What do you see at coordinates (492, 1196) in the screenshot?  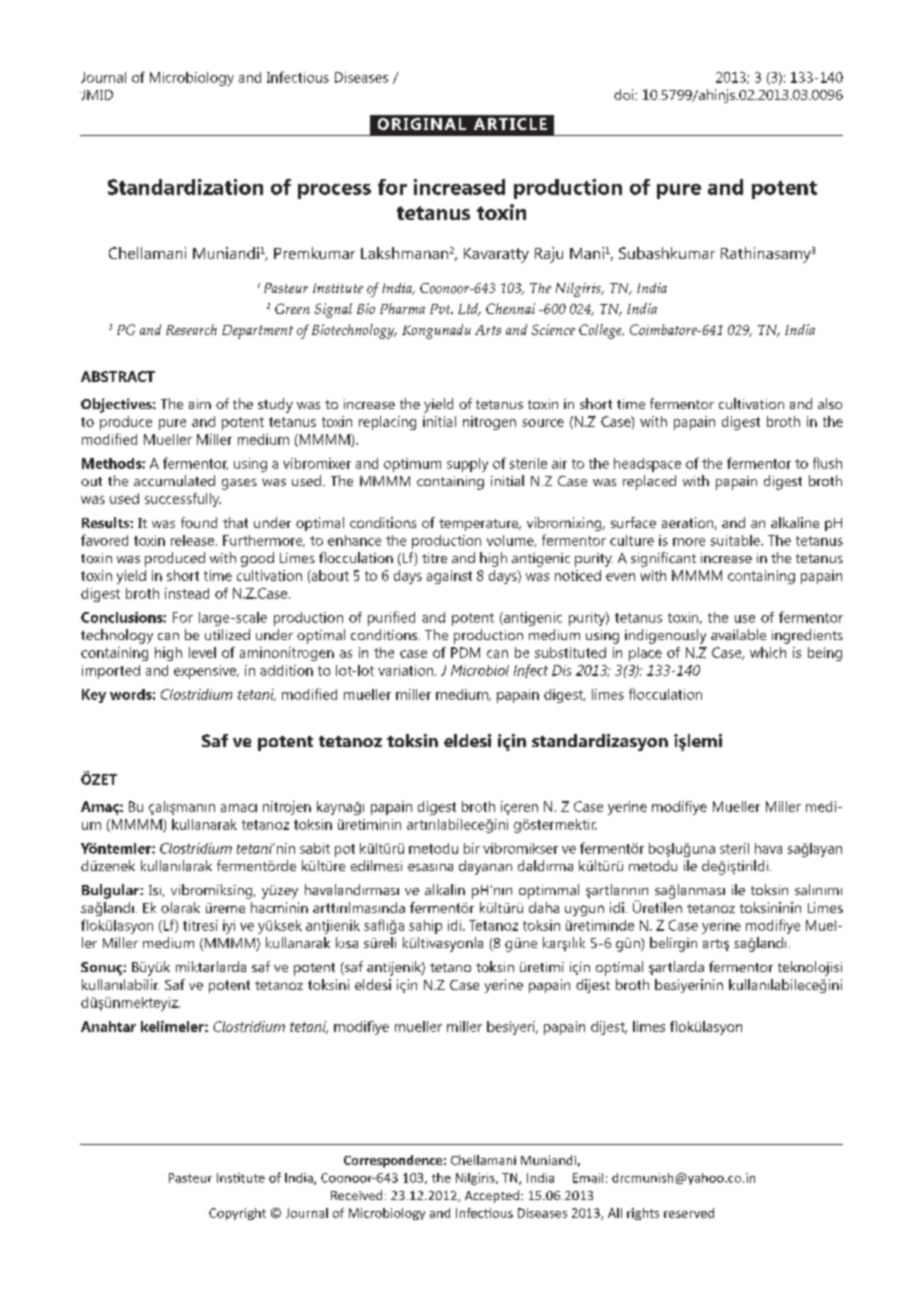 I see `Accepted` at bounding box center [492, 1196].
